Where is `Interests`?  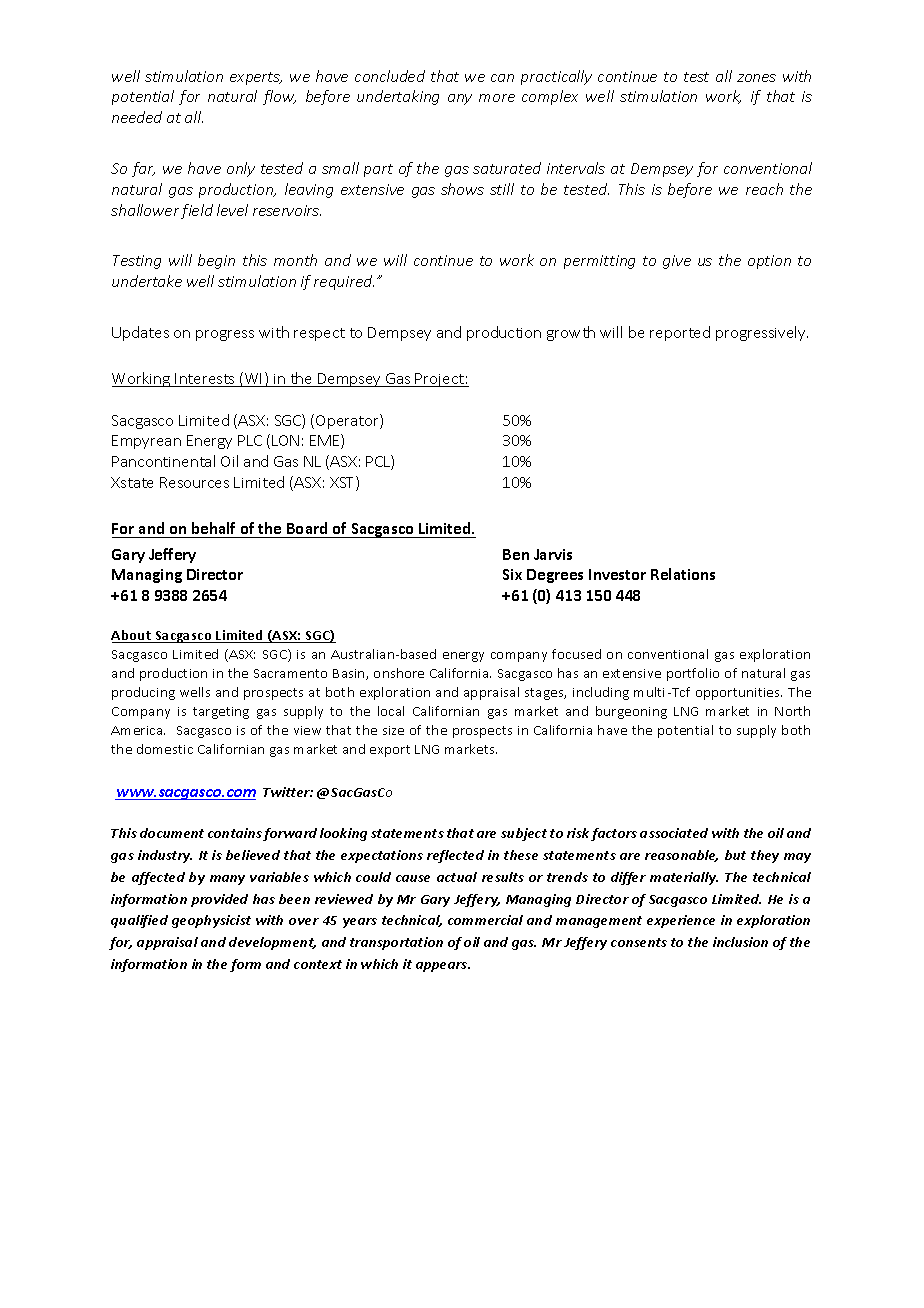
Interests is located at coordinates (205, 380).
